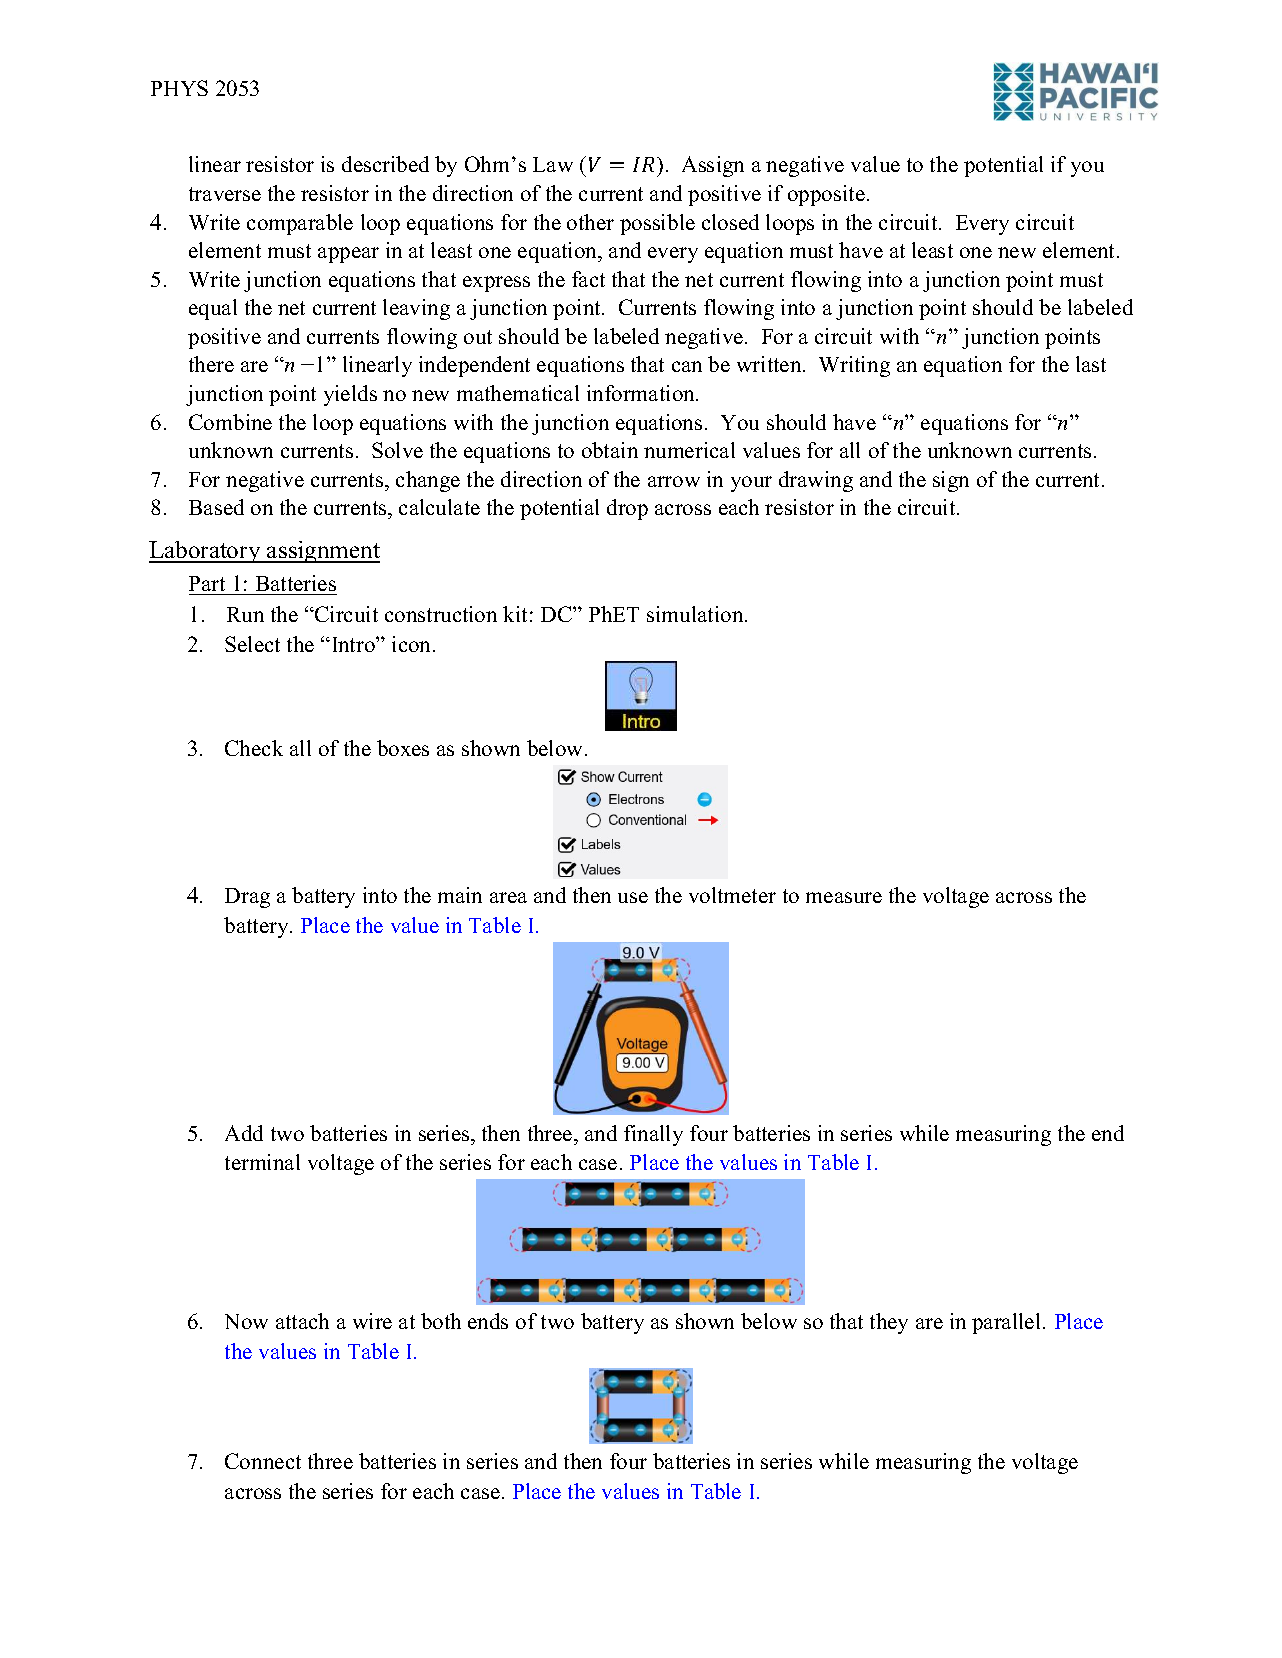 This page has width=1282, height=1658. What do you see at coordinates (385, 164) in the page?
I see `described` at bounding box center [385, 164].
